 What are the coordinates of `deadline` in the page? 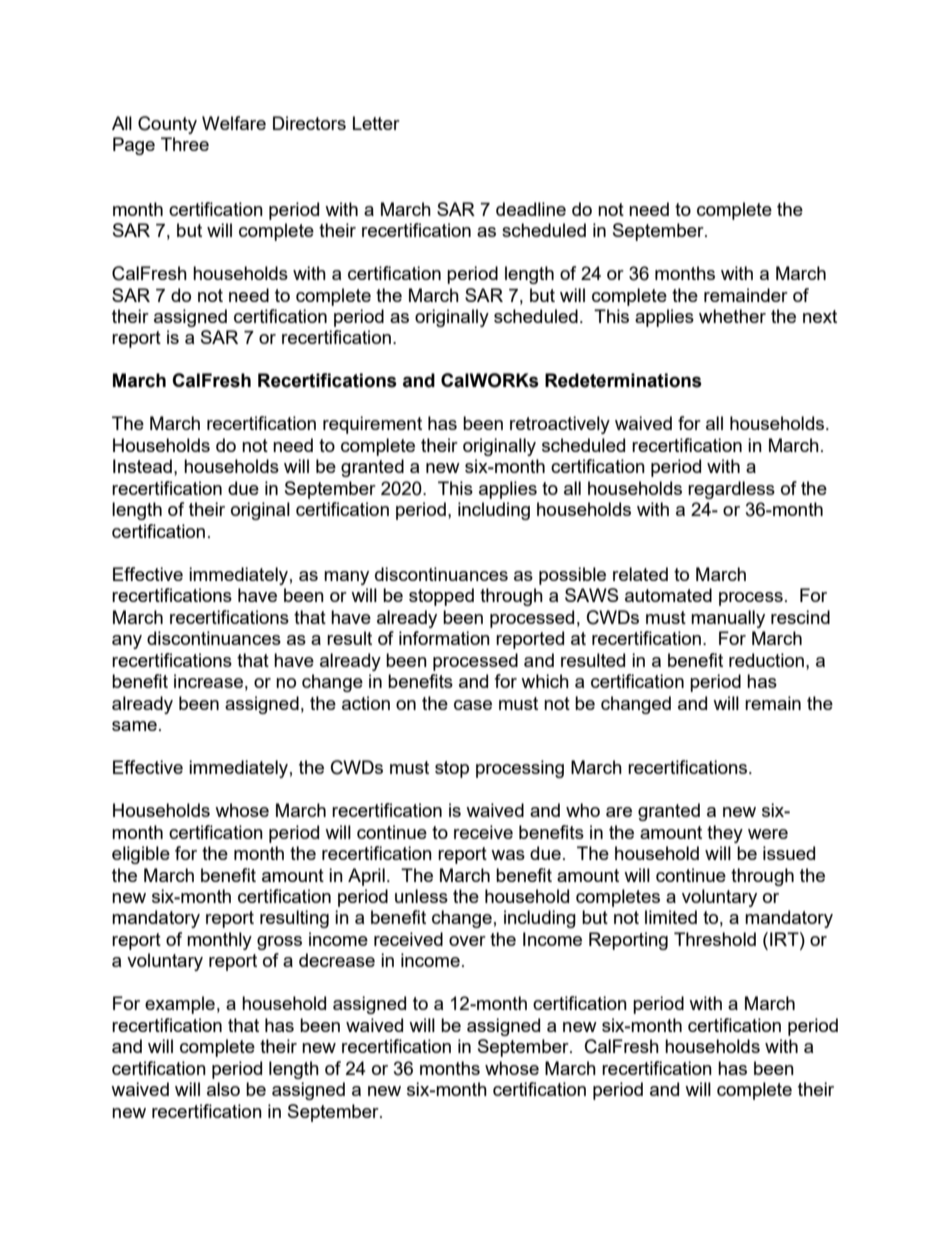 It's located at (531, 209).
